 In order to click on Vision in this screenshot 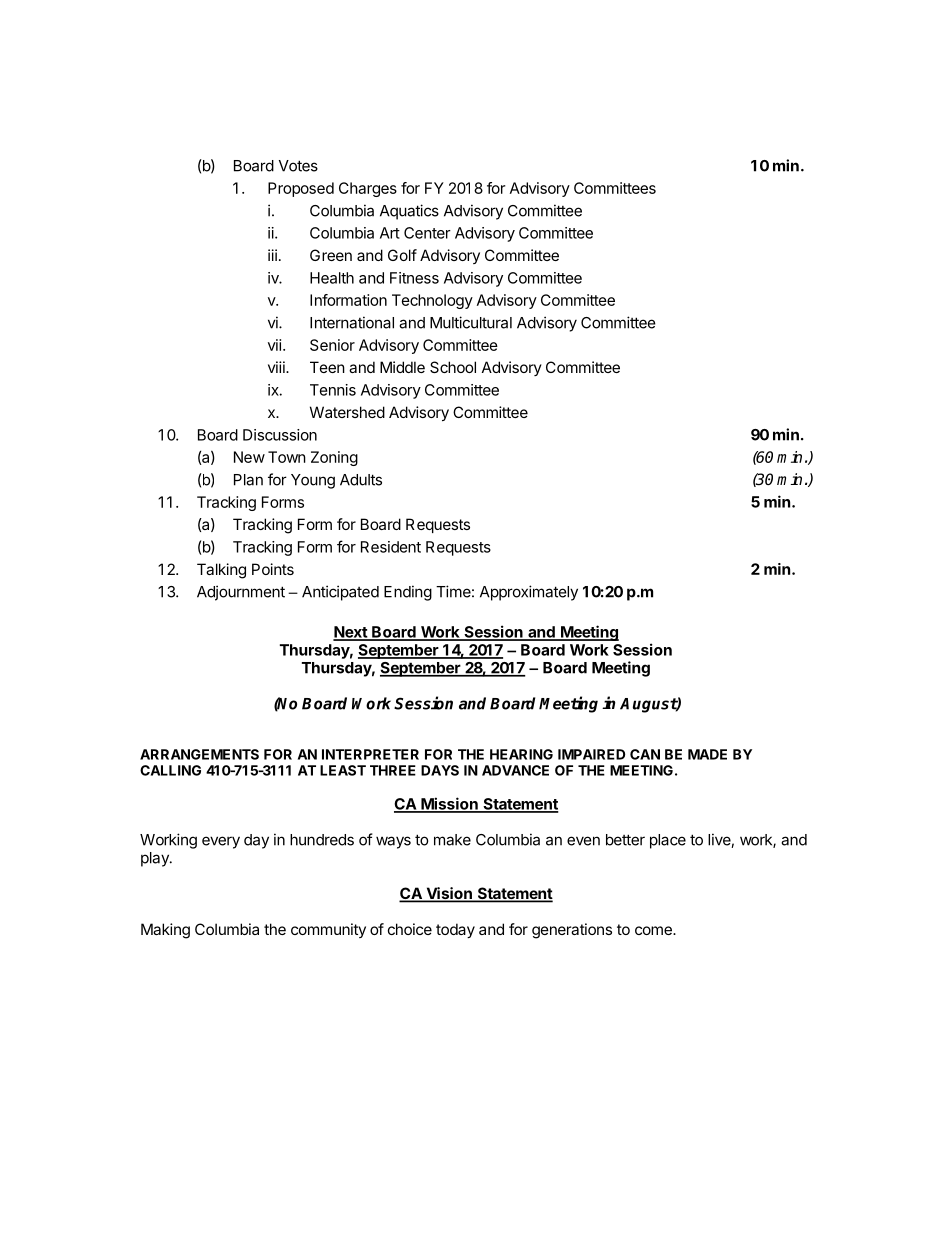, I will do `click(449, 894)`.
